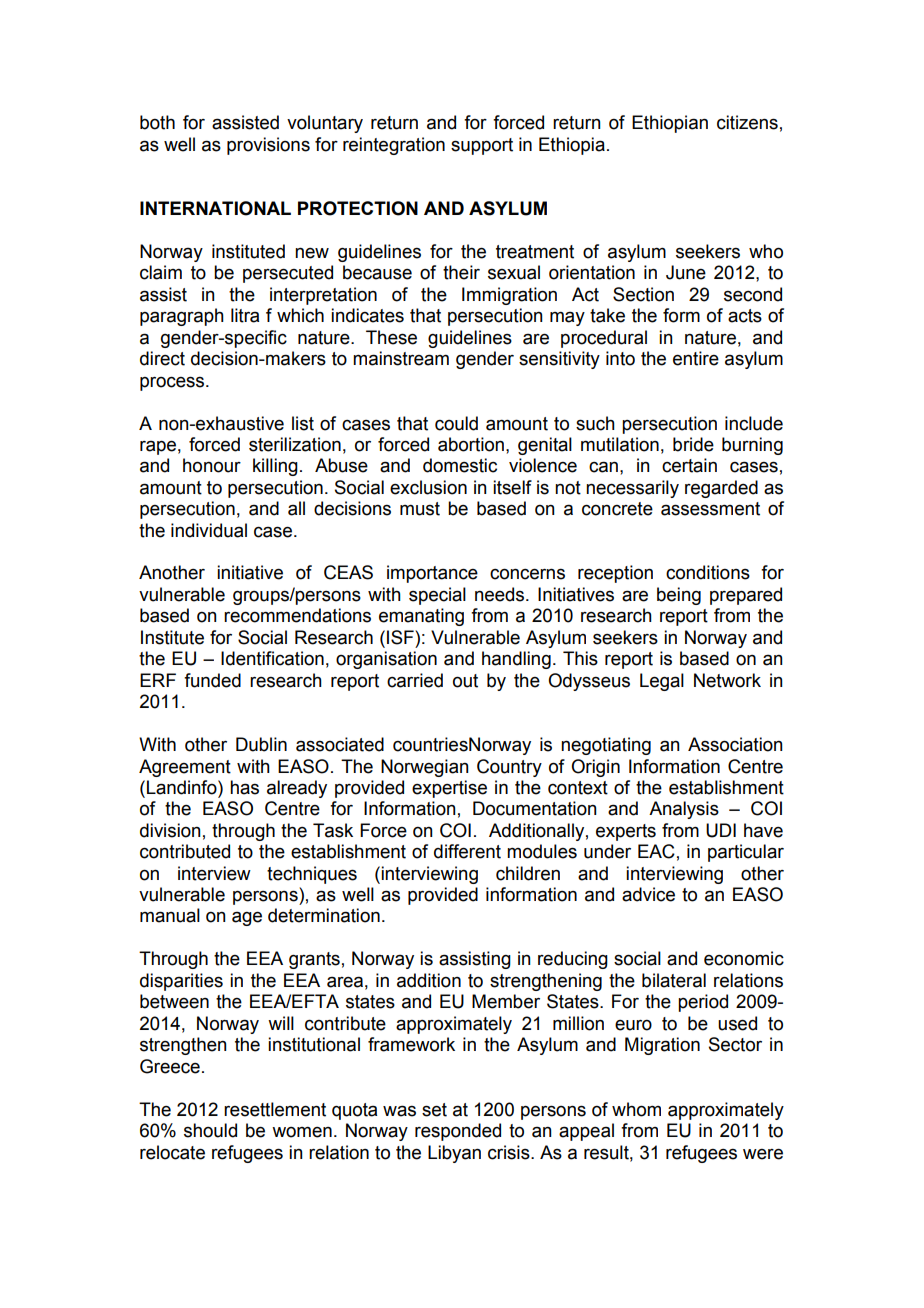 The width and height of the screenshot is (924, 1308). What do you see at coordinates (212, 465) in the screenshot?
I see `honour` at bounding box center [212, 465].
